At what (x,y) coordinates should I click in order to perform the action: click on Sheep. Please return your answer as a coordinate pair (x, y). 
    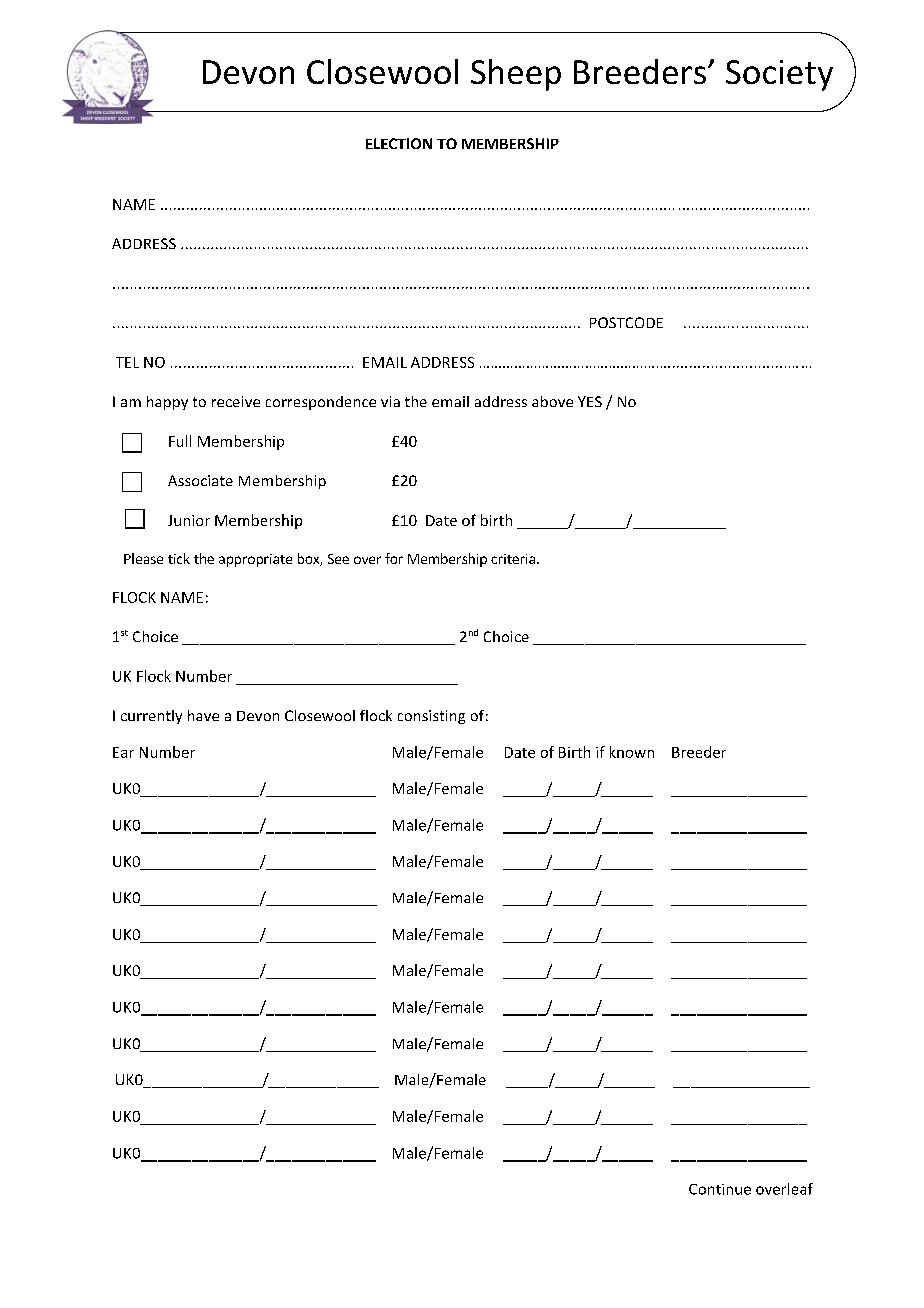
    Looking at the image, I should click on (516, 75).
